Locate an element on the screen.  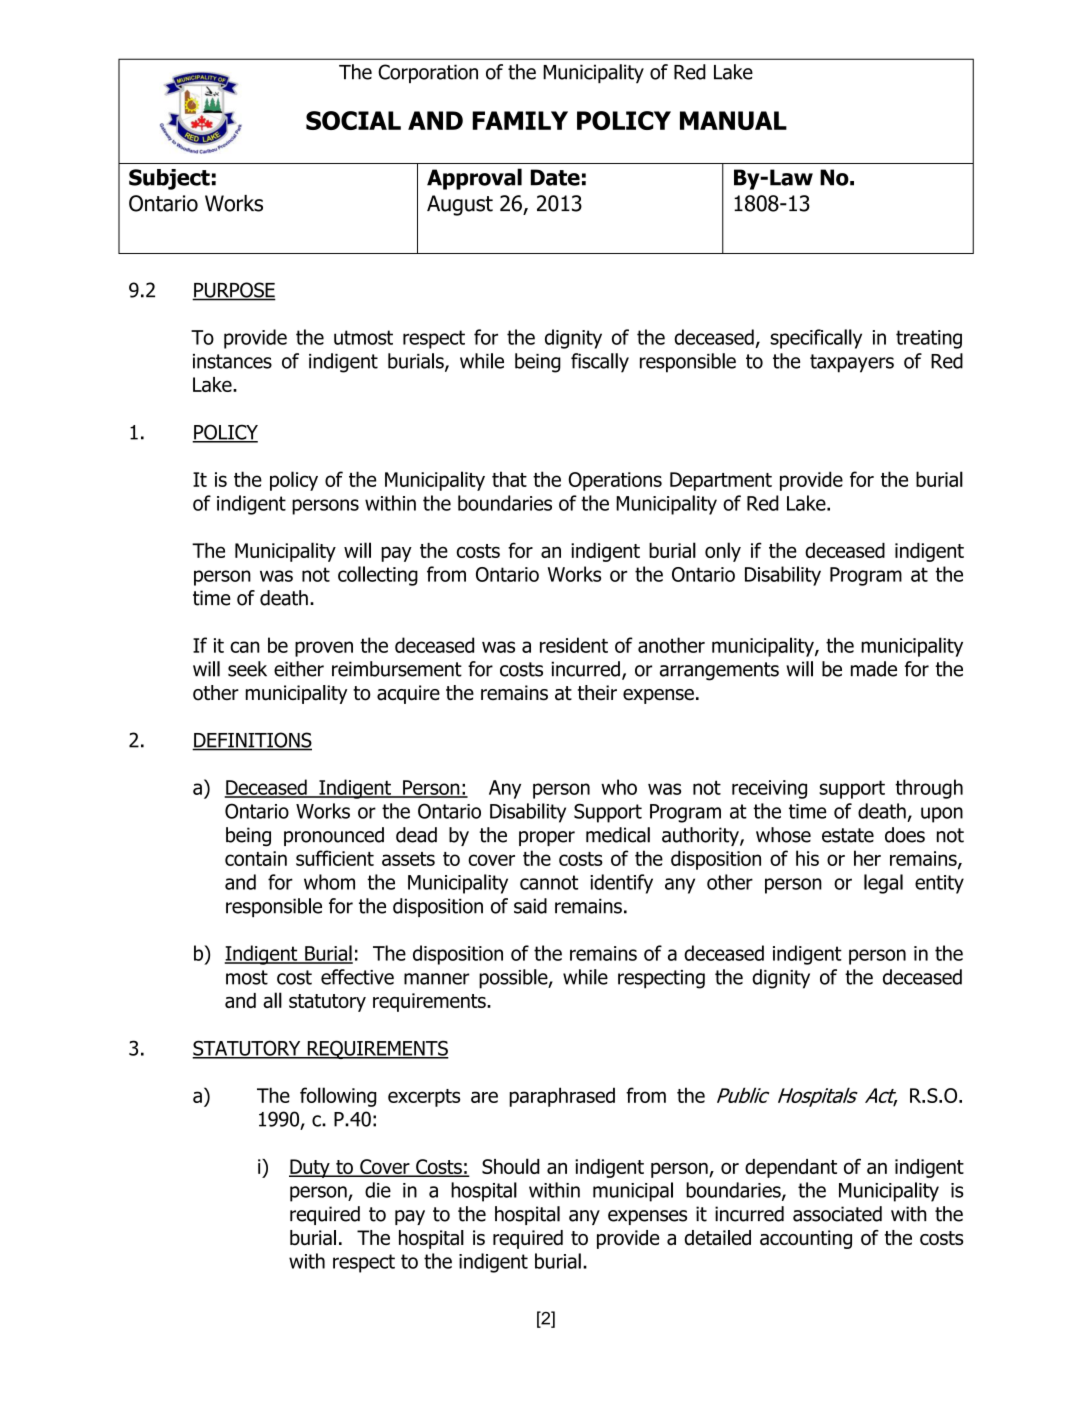
SOCIAL is located at coordinates (353, 120).
